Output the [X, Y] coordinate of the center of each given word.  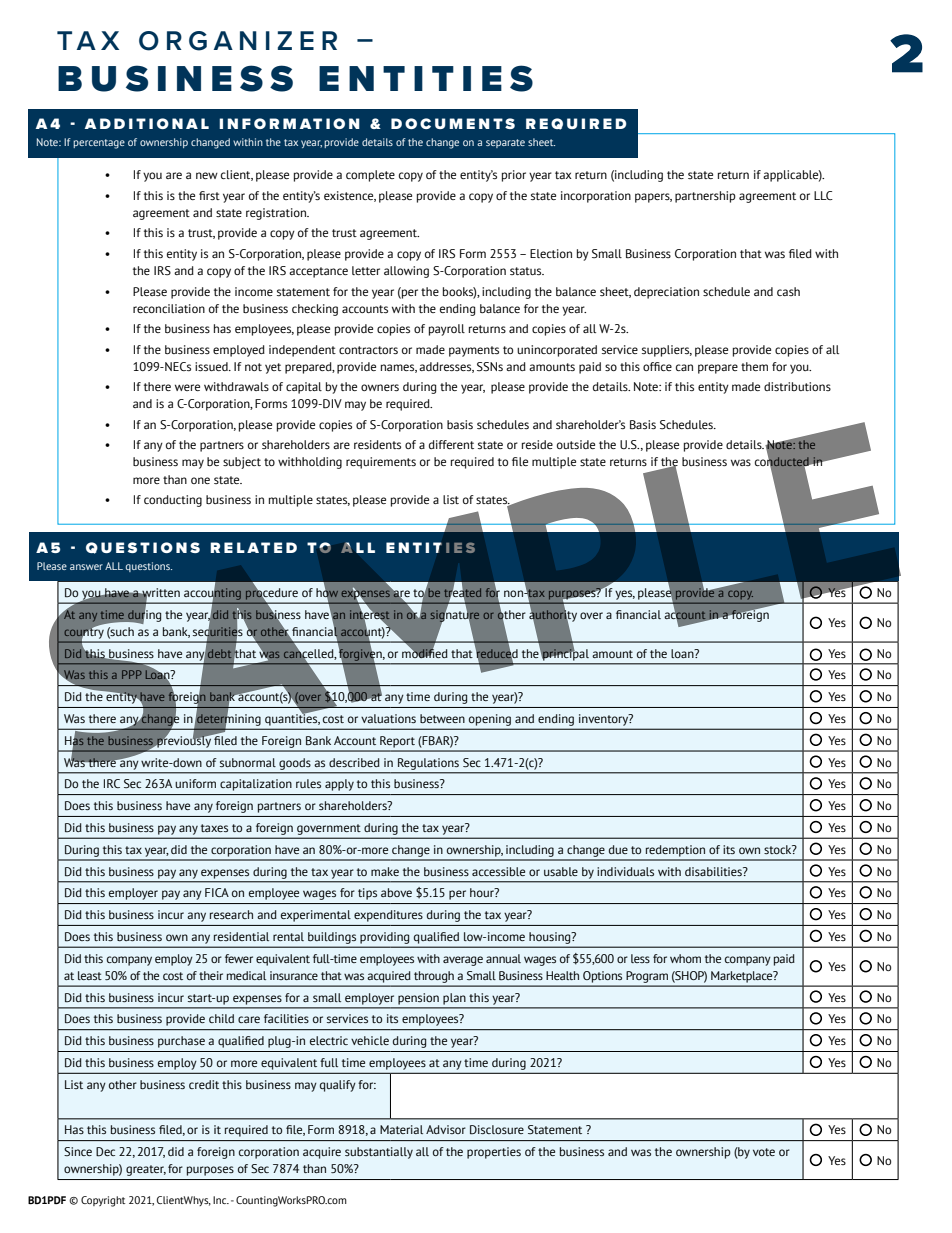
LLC [823, 195]
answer [86, 567]
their [211, 975]
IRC [112, 783]
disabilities [714, 871]
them [754, 366]
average [463, 961]
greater [146, 1170]
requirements [381, 463]
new [207, 175]
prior [514, 176]
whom [685, 958]
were [187, 387]
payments [474, 351]
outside [576, 444]
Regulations [428, 764]
